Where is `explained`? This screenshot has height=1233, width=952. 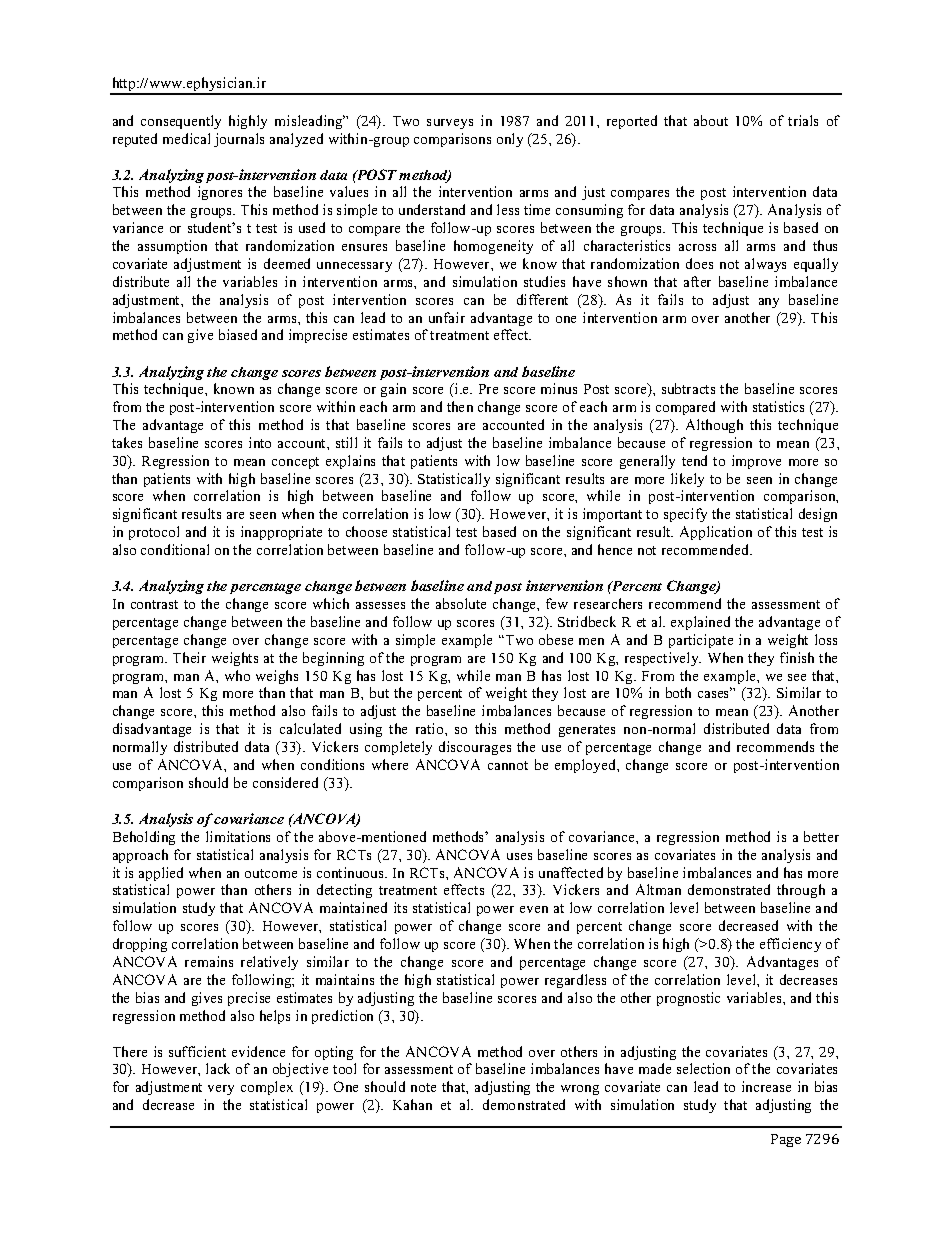 explained is located at coordinates (700, 623).
